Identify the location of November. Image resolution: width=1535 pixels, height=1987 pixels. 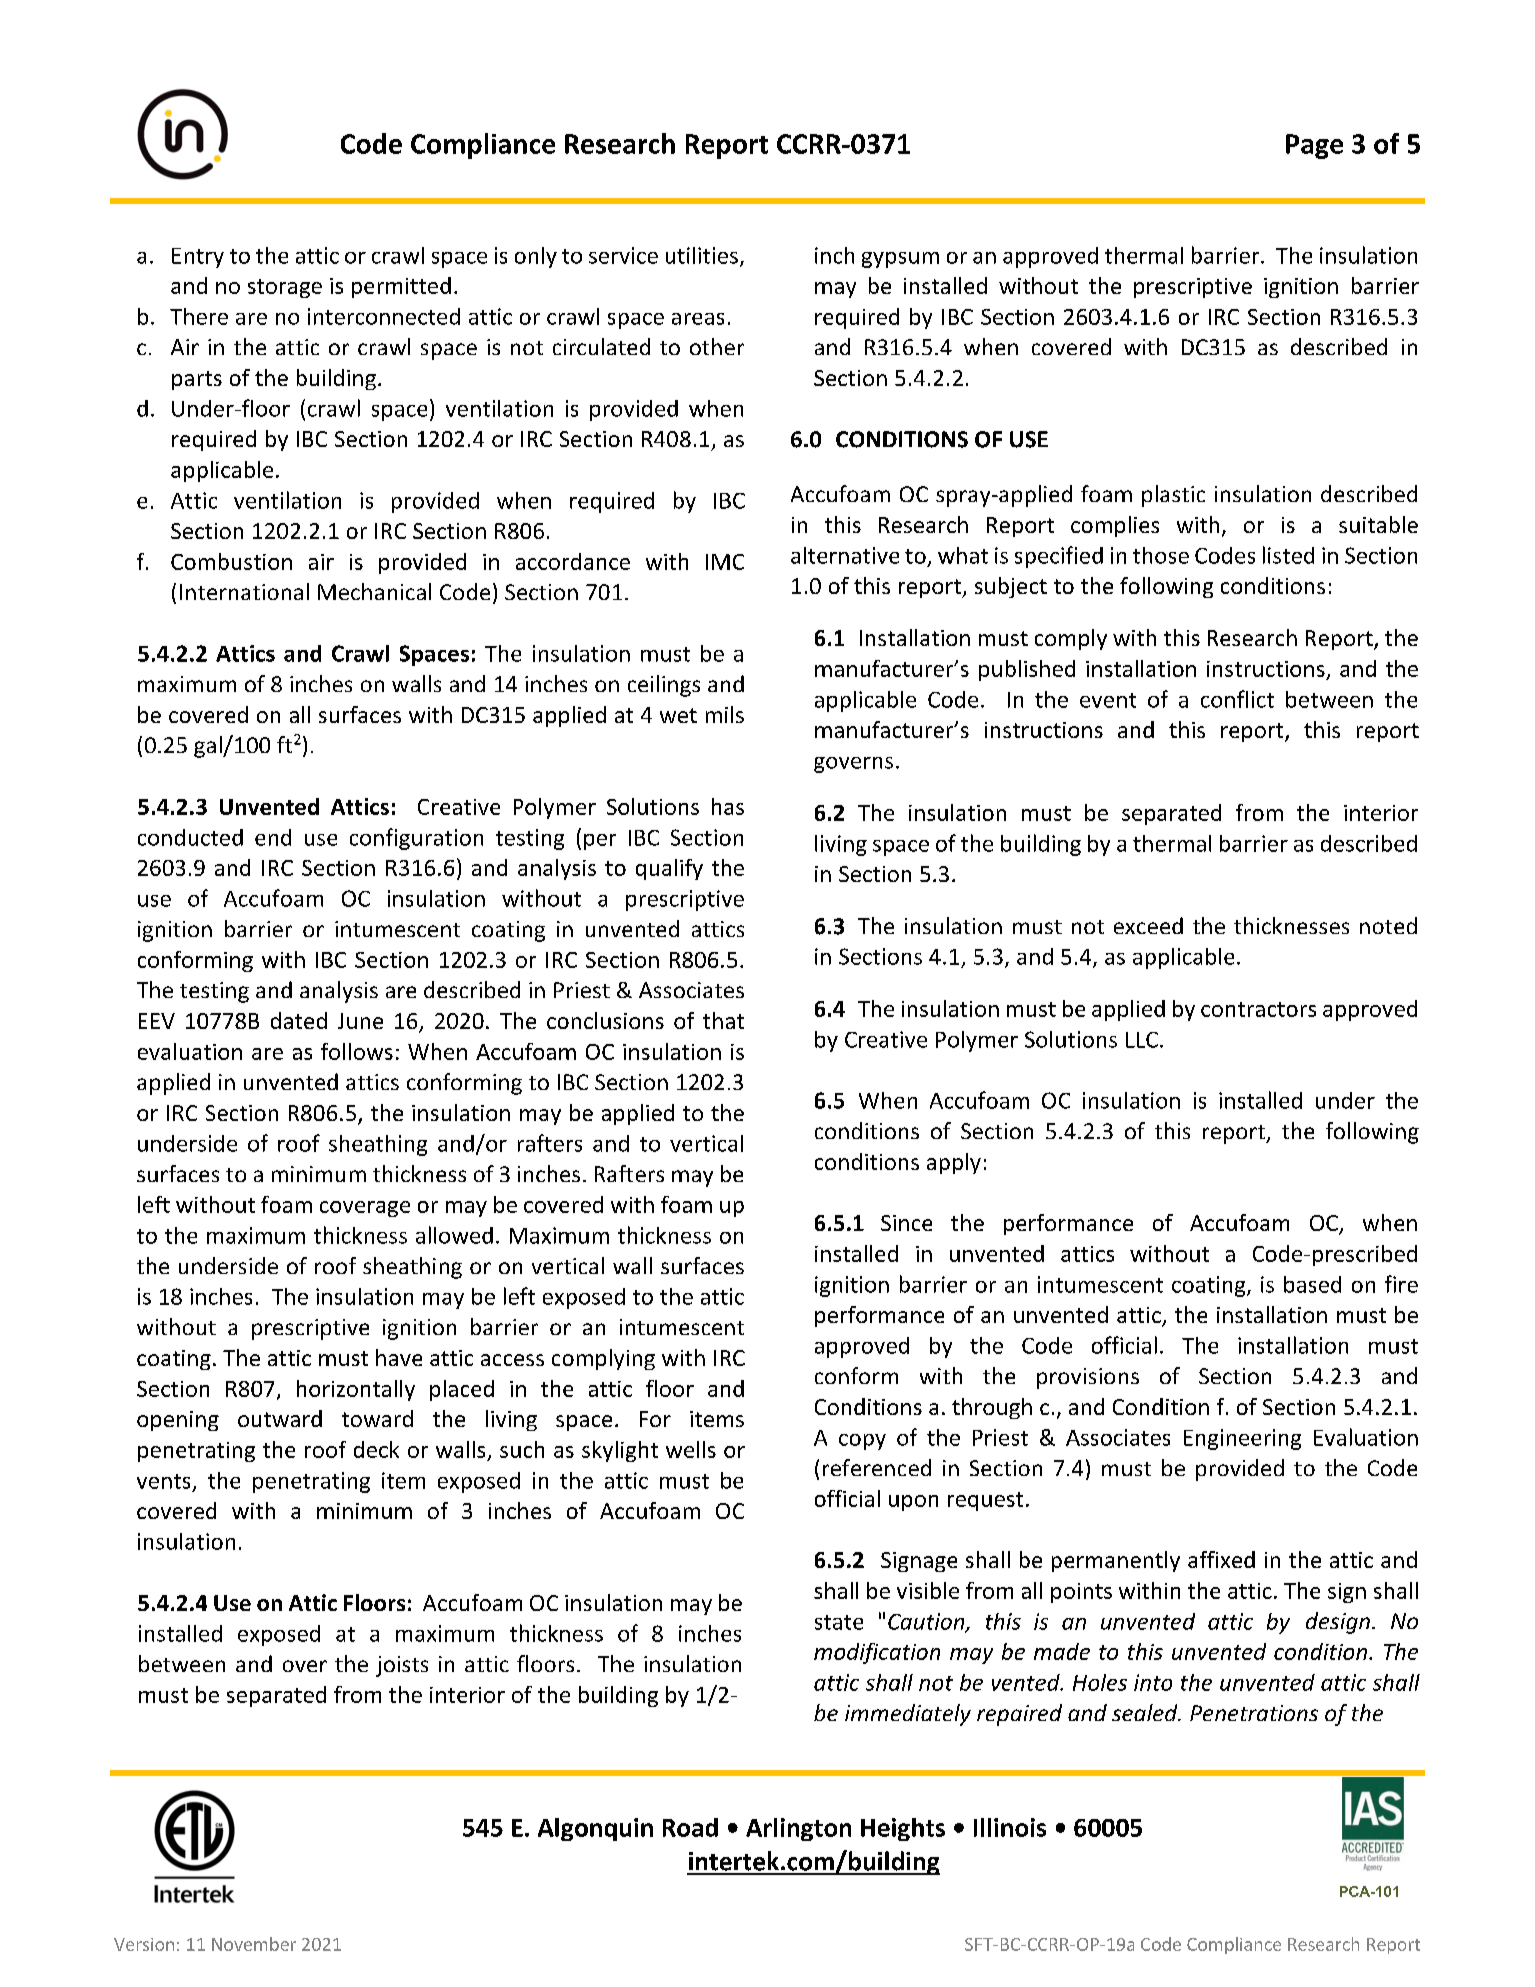
(254, 1944).
